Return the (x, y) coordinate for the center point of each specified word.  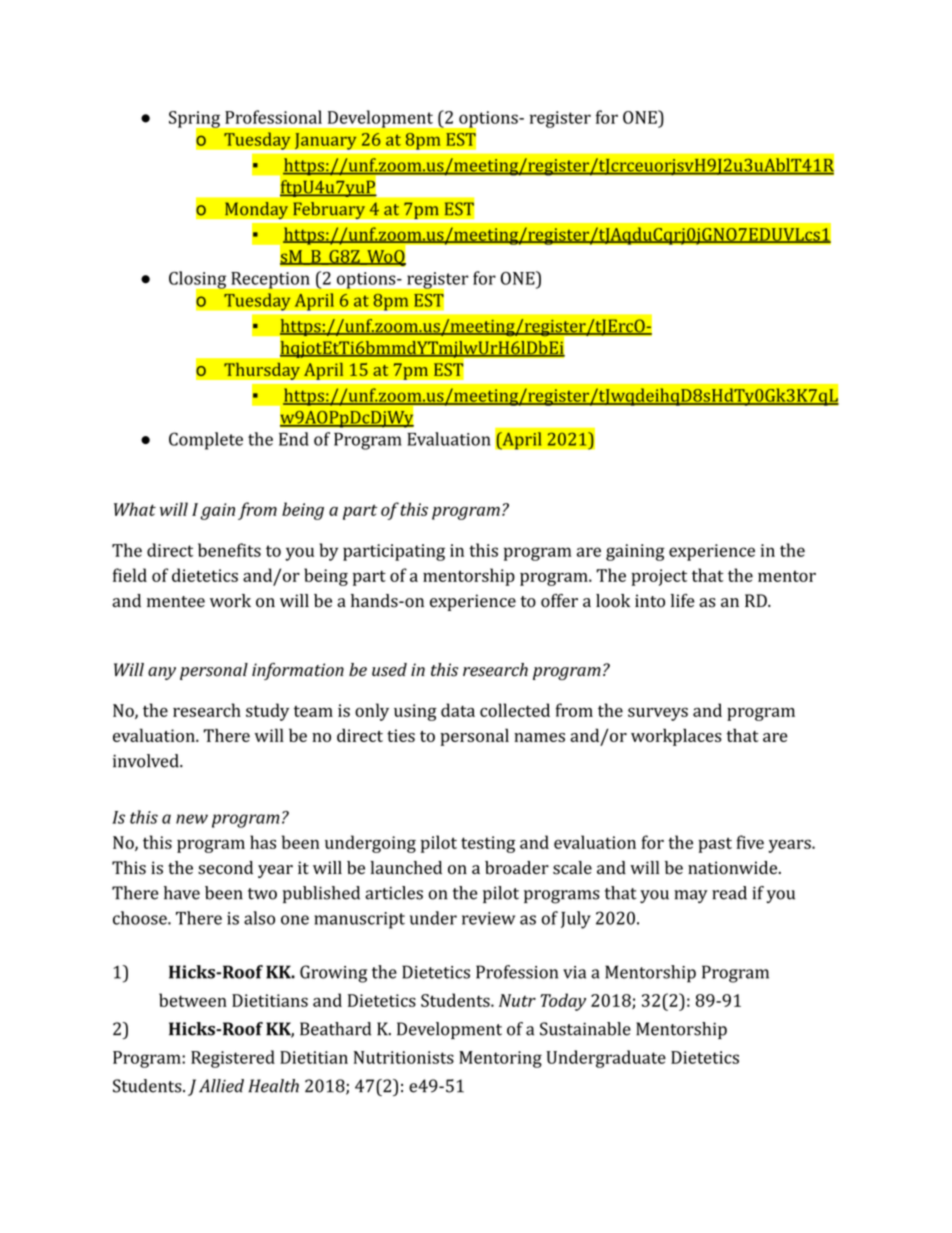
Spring (195, 120)
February (329, 212)
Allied (221, 1086)
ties (401, 735)
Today (563, 1002)
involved (147, 761)
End (294, 439)
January (325, 142)
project (659, 577)
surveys (658, 714)
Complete (206, 441)
